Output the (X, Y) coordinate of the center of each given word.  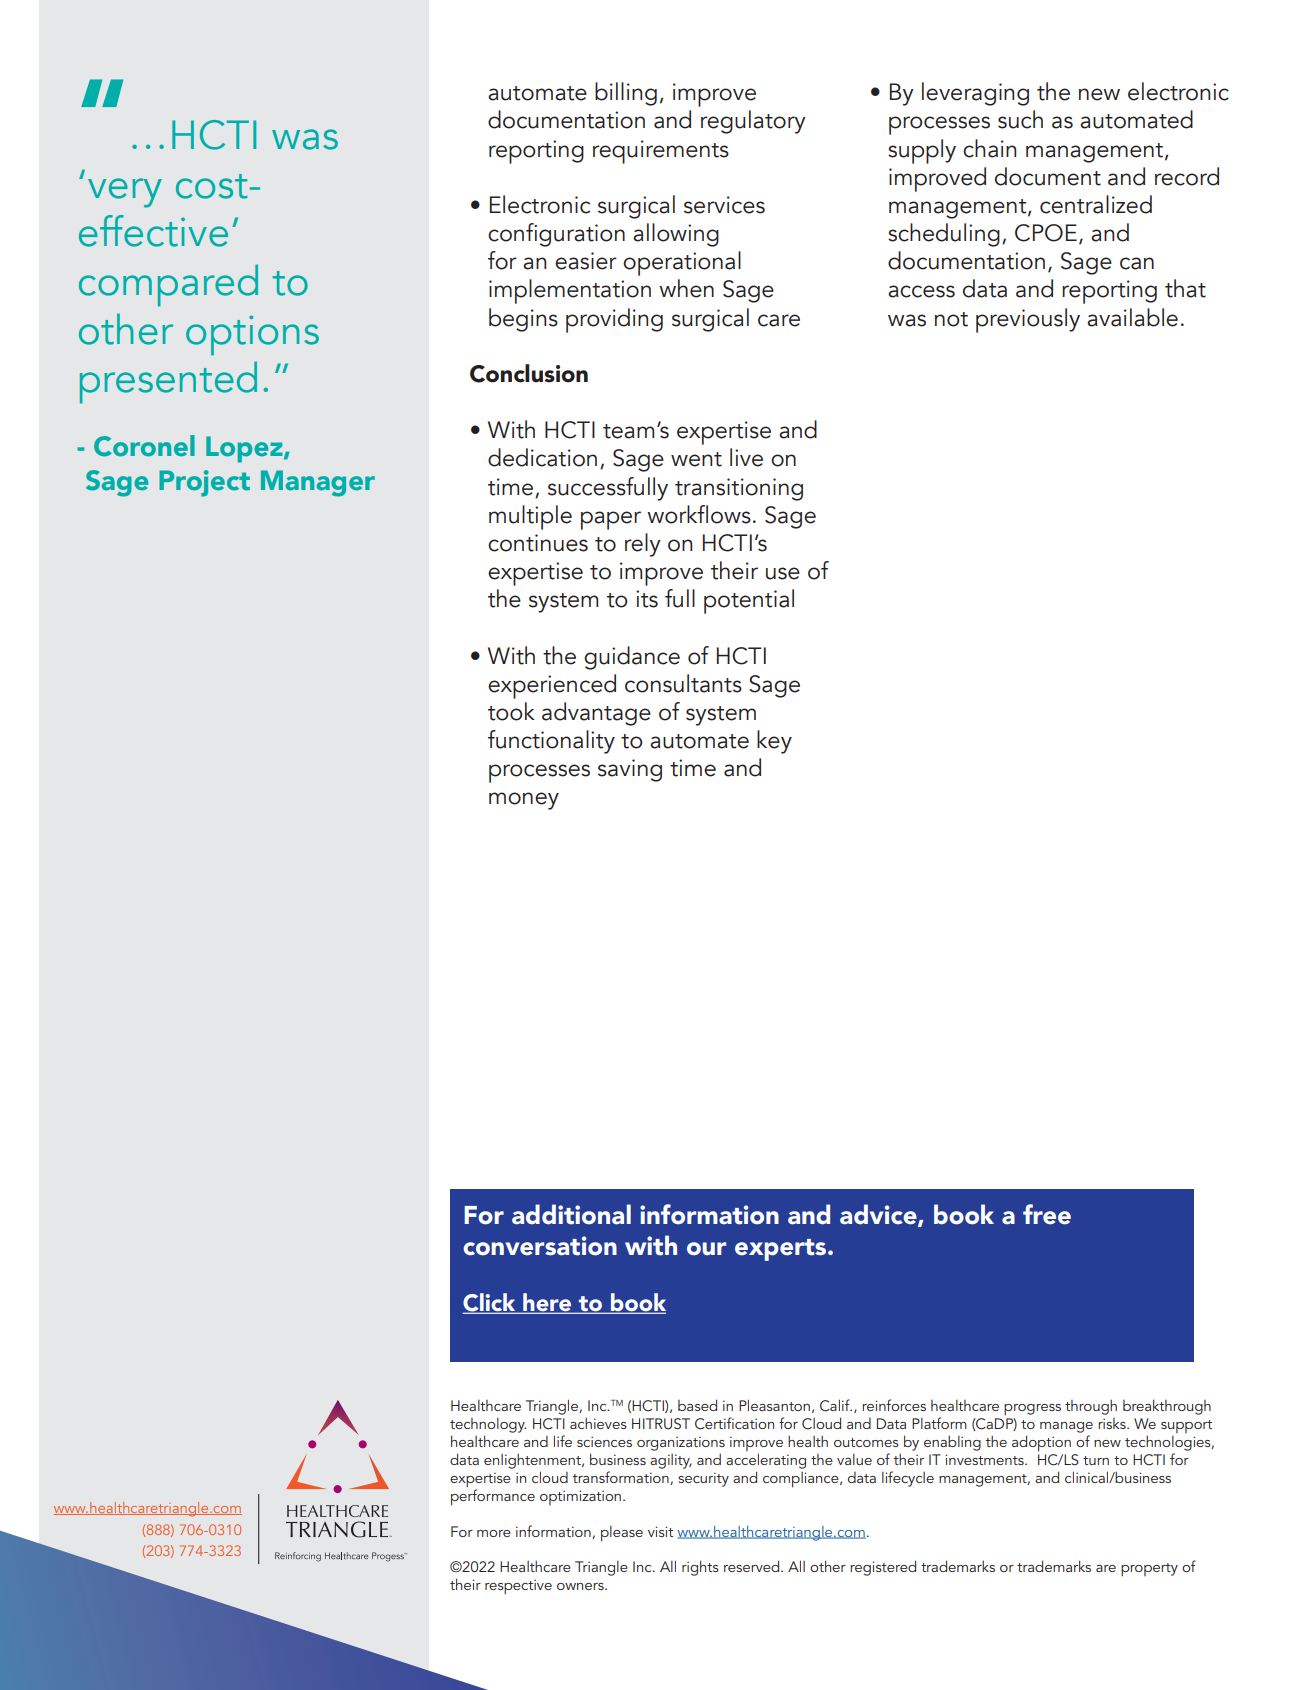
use (783, 573)
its (647, 599)
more (494, 1533)
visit (660, 1531)
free (1047, 1214)
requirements (661, 152)
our (706, 1249)
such (1020, 119)
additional (571, 1214)
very (125, 193)
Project (204, 483)
